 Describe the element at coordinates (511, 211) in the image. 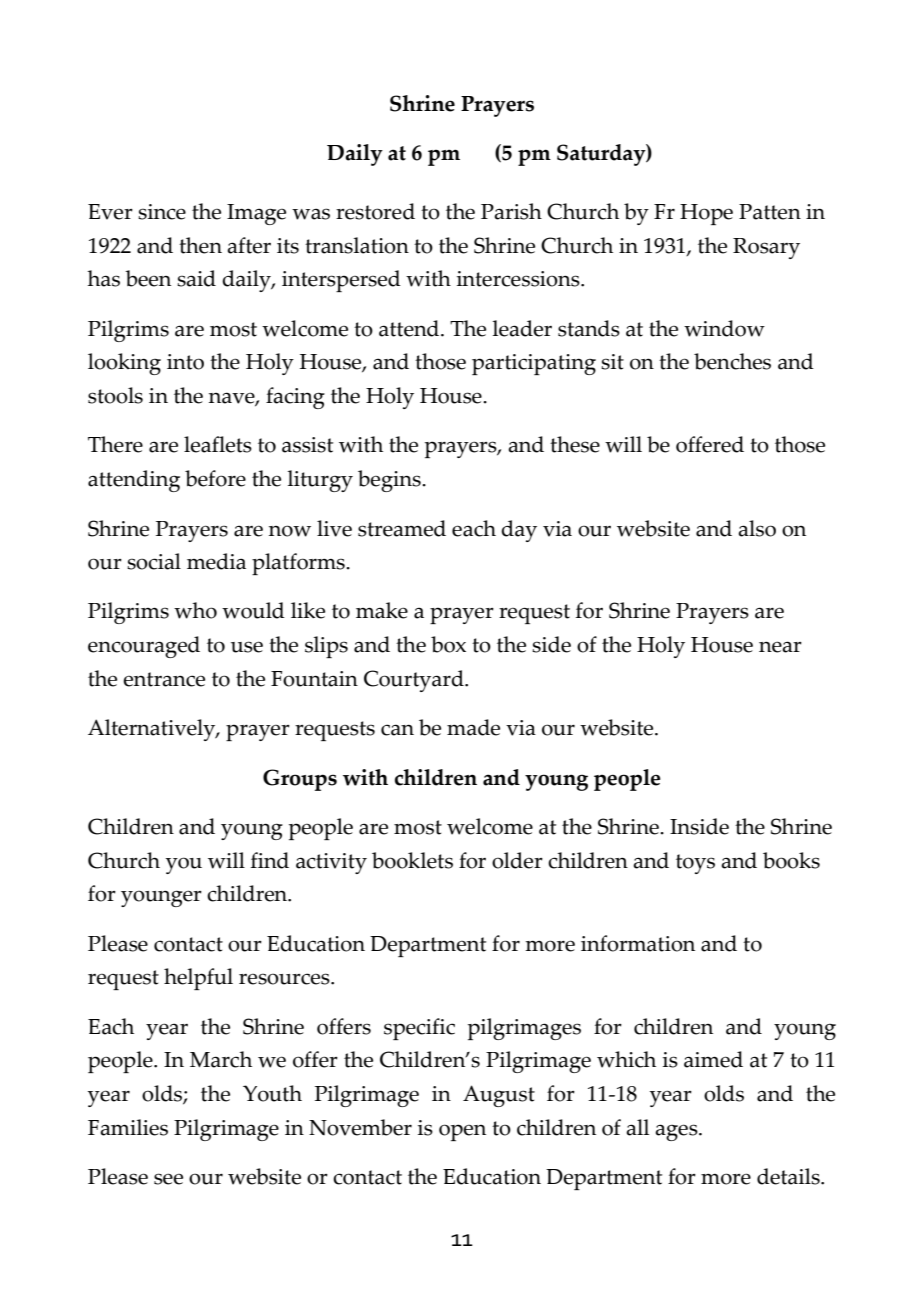

I see `Parish` at that location.
